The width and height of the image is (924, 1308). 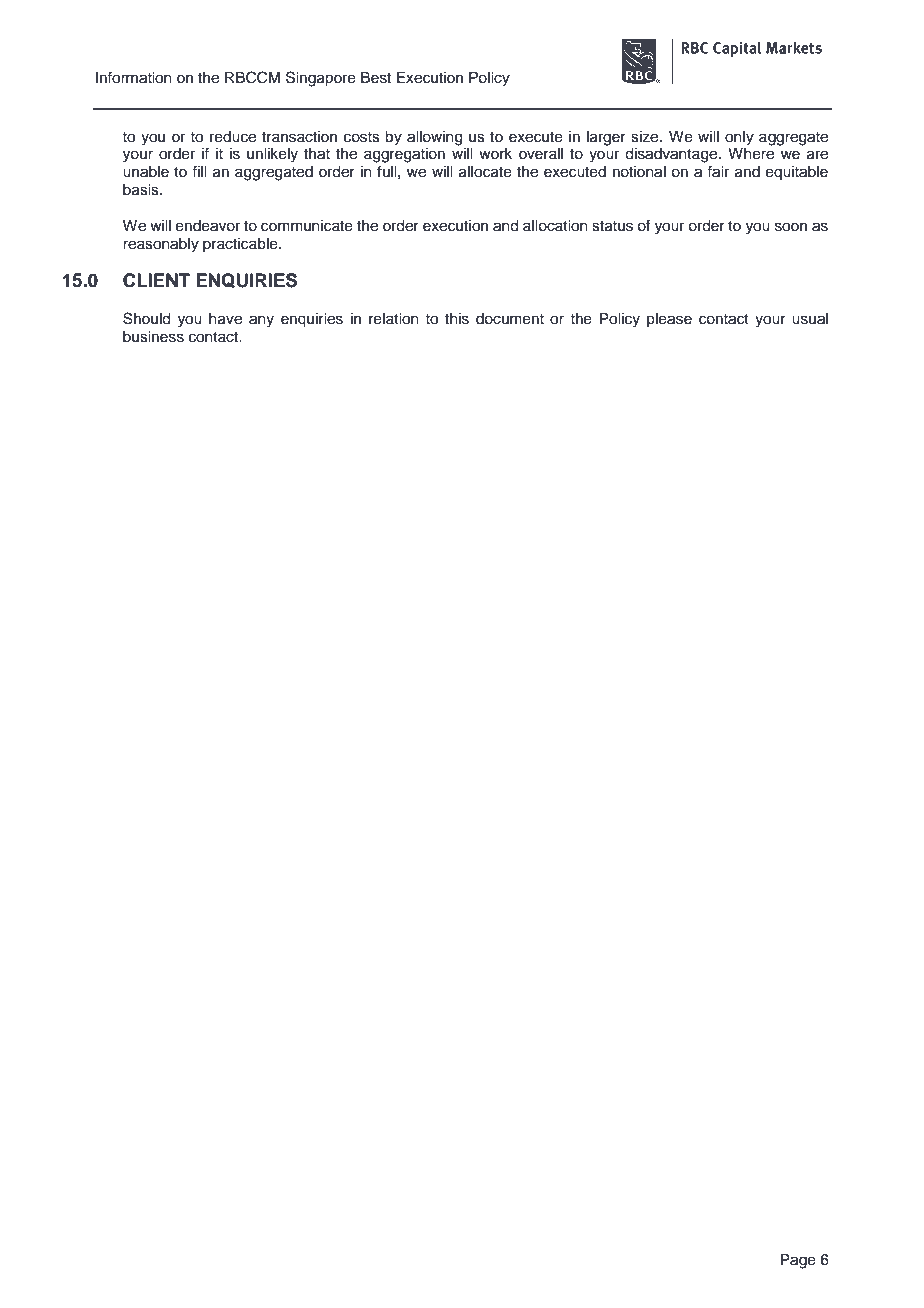 I want to click on please, so click(x=669, y=320).
